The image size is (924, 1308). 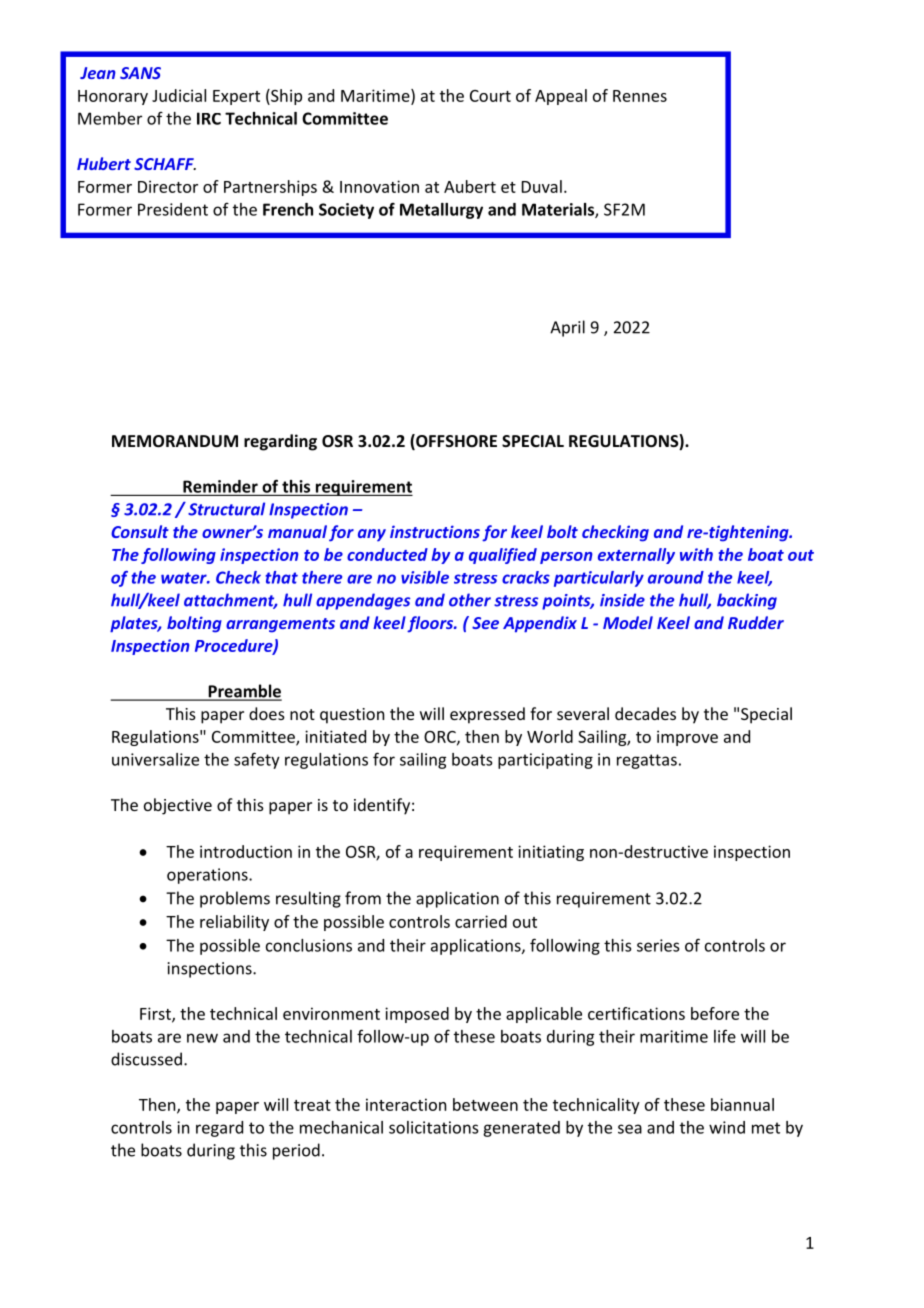 I want to click on Appeal, so click(x=561, y=97).
